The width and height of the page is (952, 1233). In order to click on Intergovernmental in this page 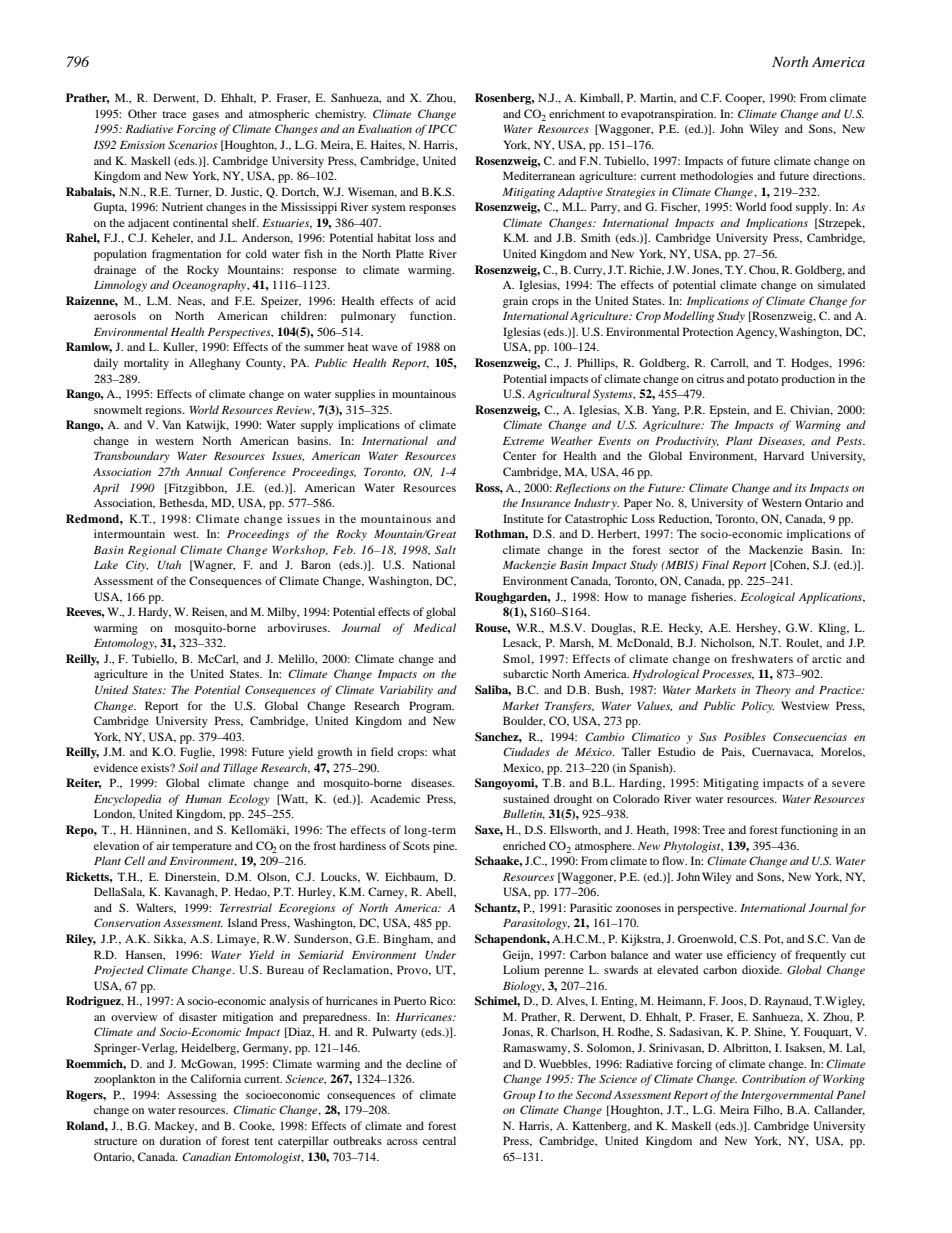, I will do `click(787, 1096)`.
